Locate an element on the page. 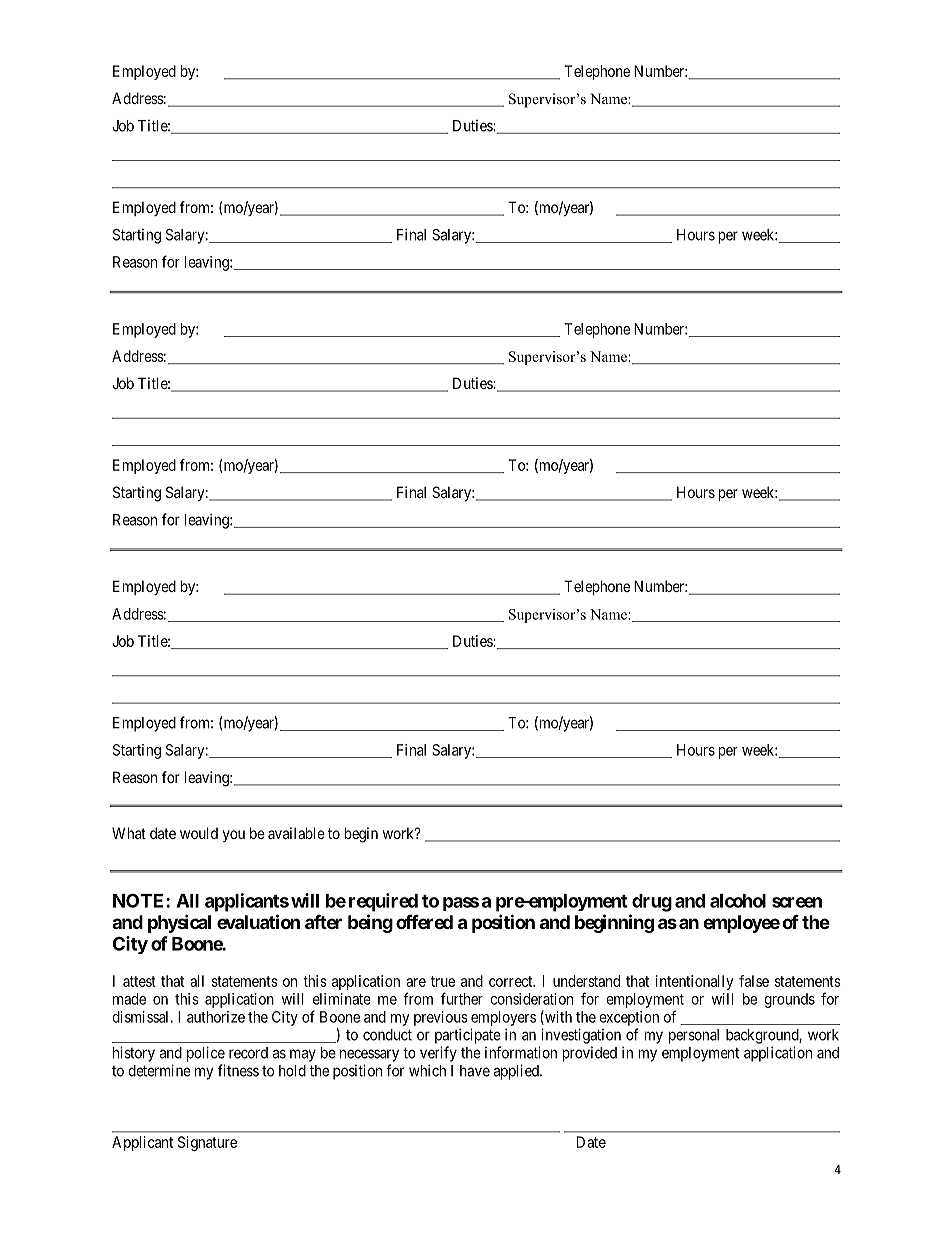 The height and width of the document is (1233, 952). available is located at coordinates (296, 833).
